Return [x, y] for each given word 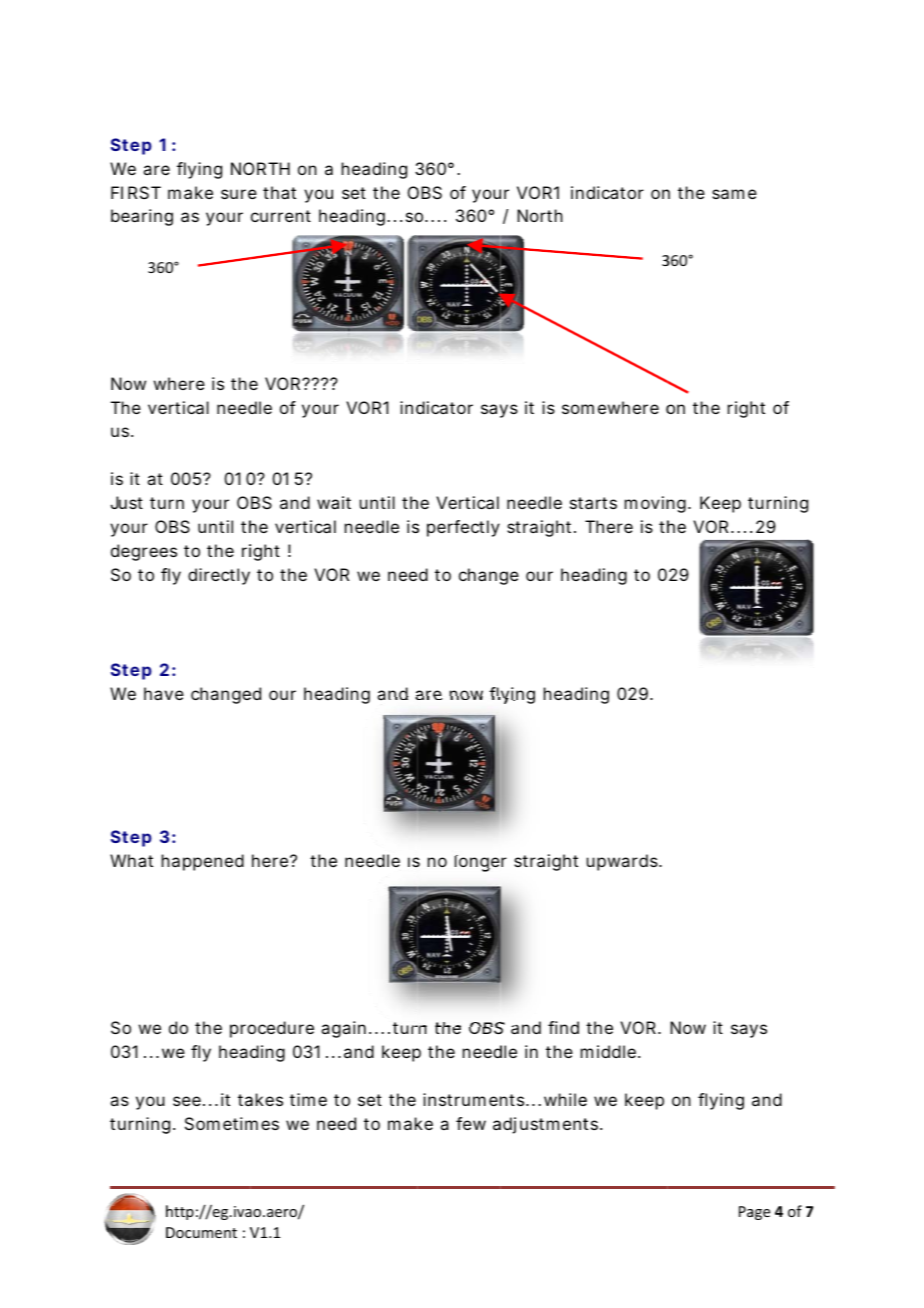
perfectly [463, 528]
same [734, 194]
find [563, 1027]
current [281, 216]
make [190, 192]
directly [219, 576]
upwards [624, 862]
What [131, 860]
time [308, 1099]
